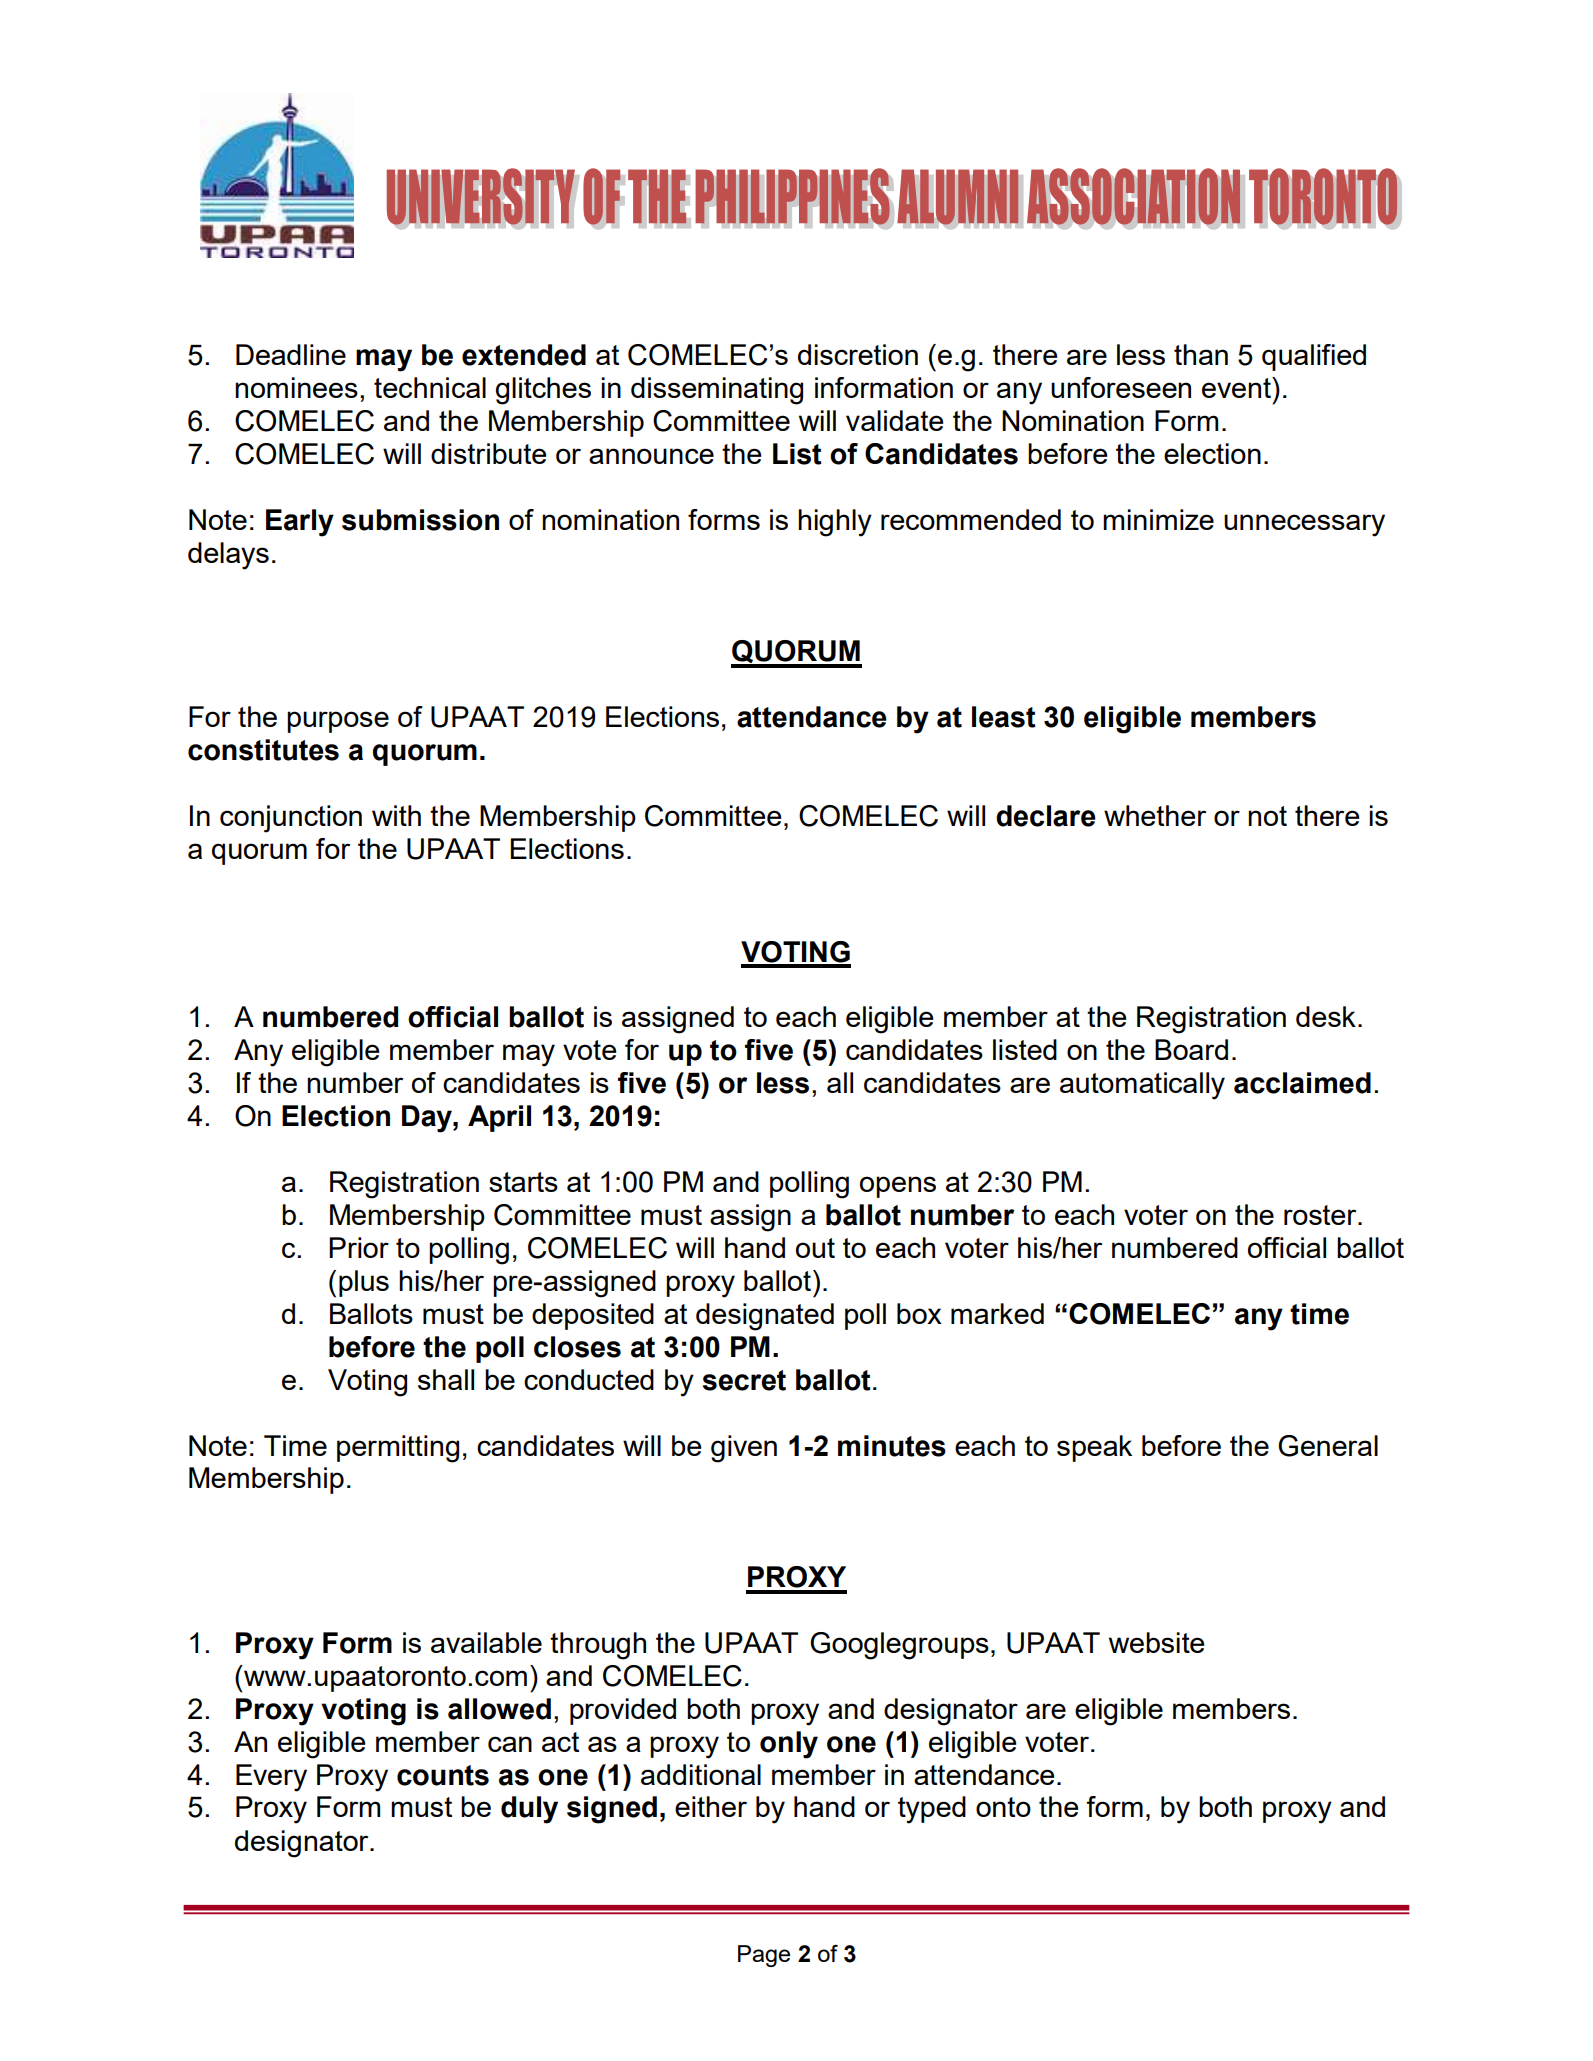  What do you see at coordinates (1237, 387) in the image?
I see `event` at bounding box center [1237, 387].
